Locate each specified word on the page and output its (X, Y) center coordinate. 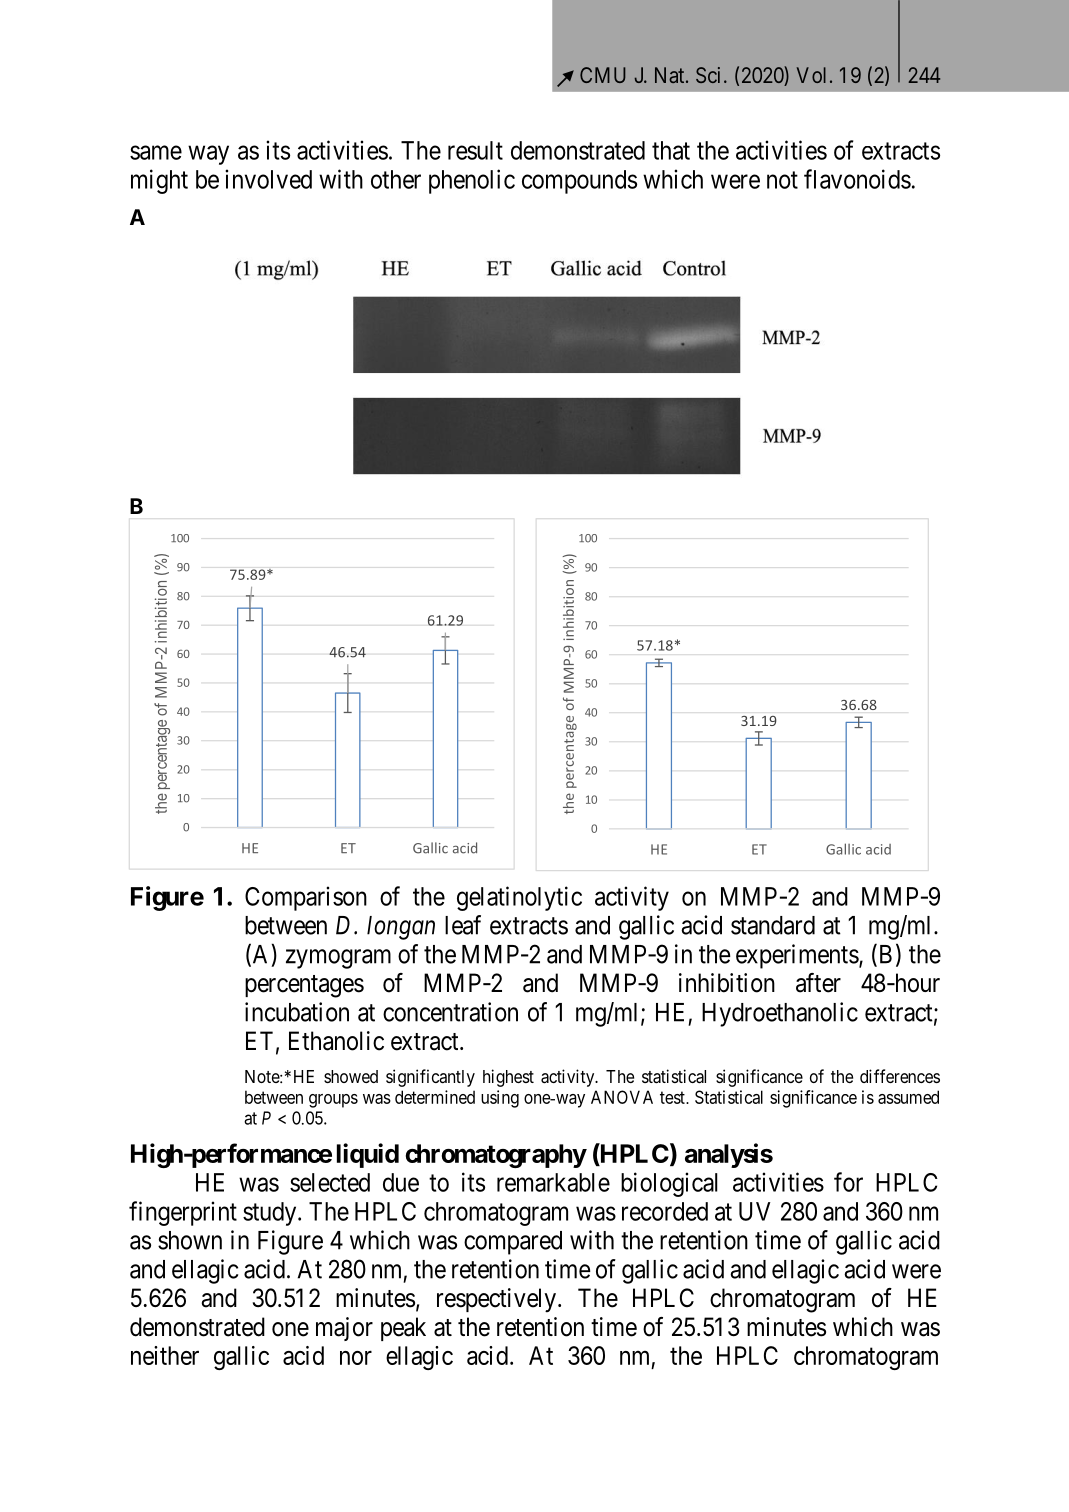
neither (165, 1355)
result (475, 150)
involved (268, 179)
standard (773, 925)
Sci (708, 75)
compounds (579, 182)
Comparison (306, 898)
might (159, 181)
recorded (665, 1211)
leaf (463, 925)
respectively (498, 1300)
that (671, 150)
